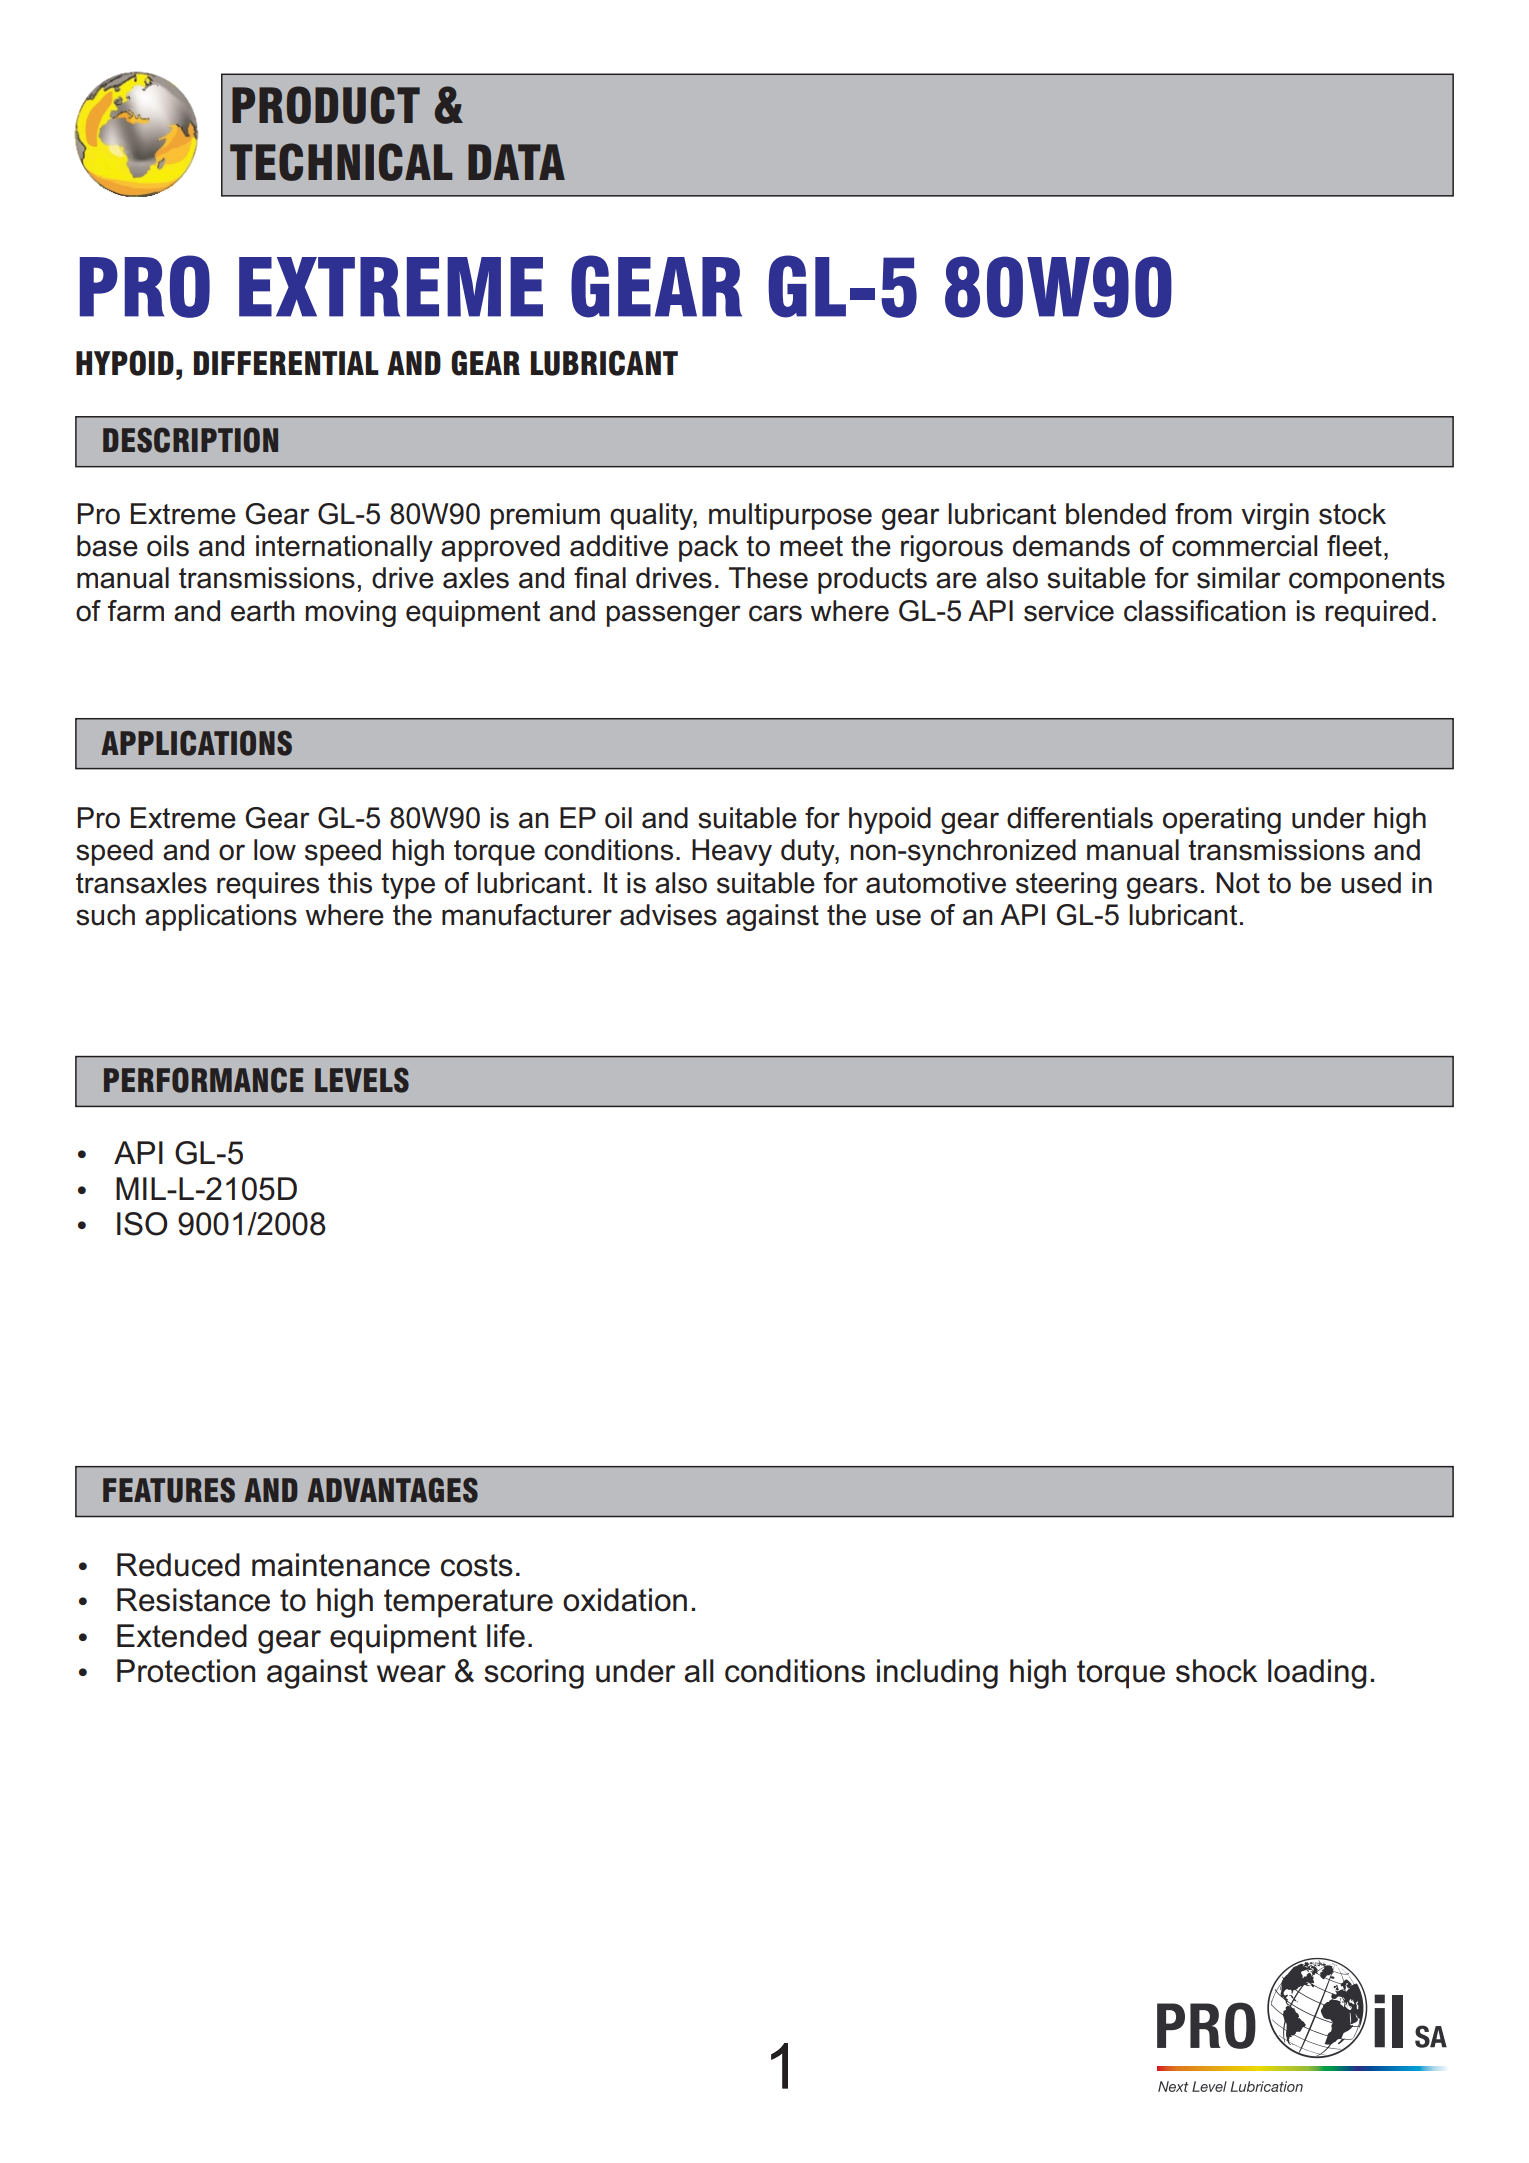  What do you see at coordinates (1239, 578) in the screenshot?
I see `similar` at bounding box center [1239, 578].
